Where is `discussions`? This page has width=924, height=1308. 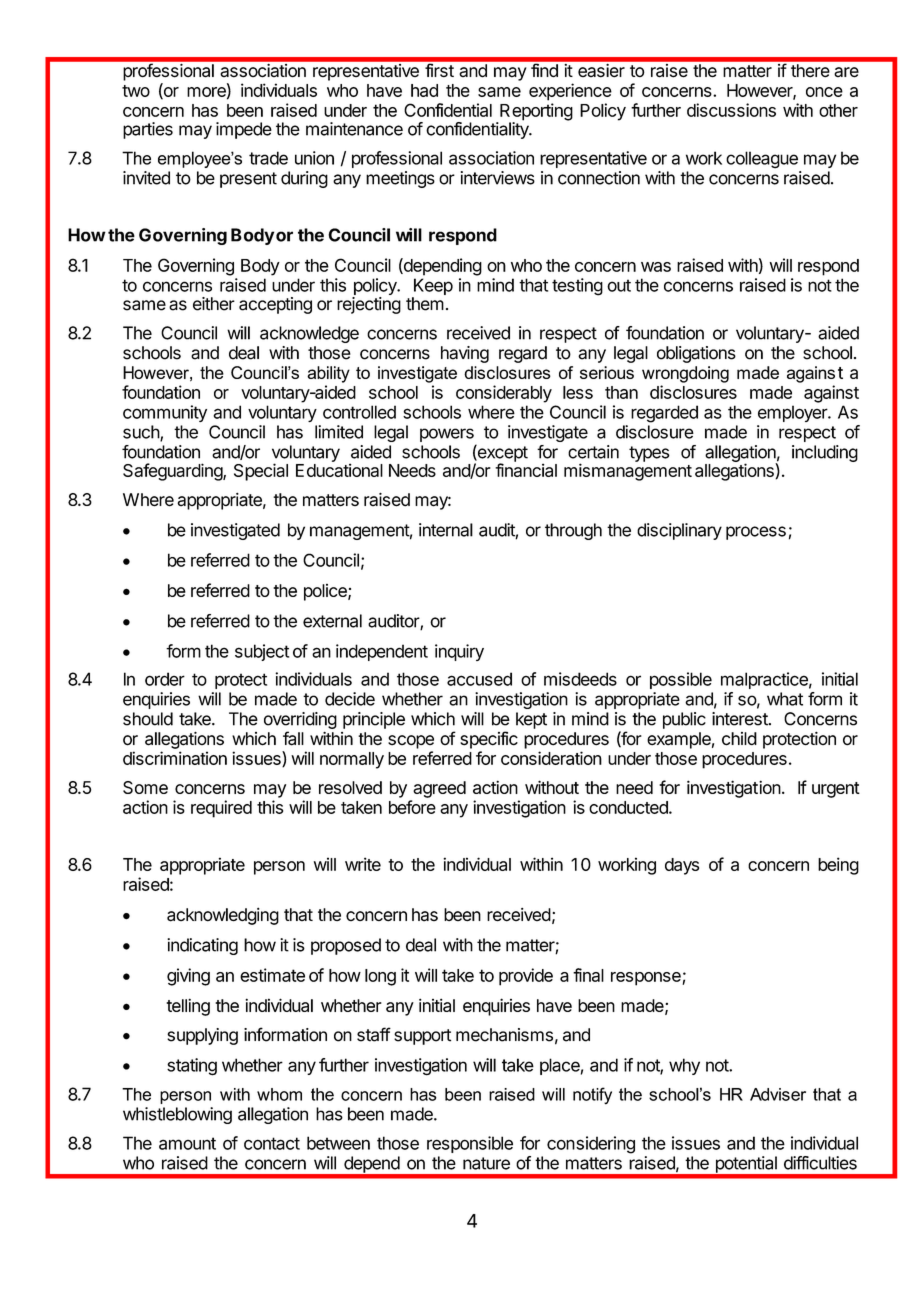
discussions is located at coordinates (731, 110).
